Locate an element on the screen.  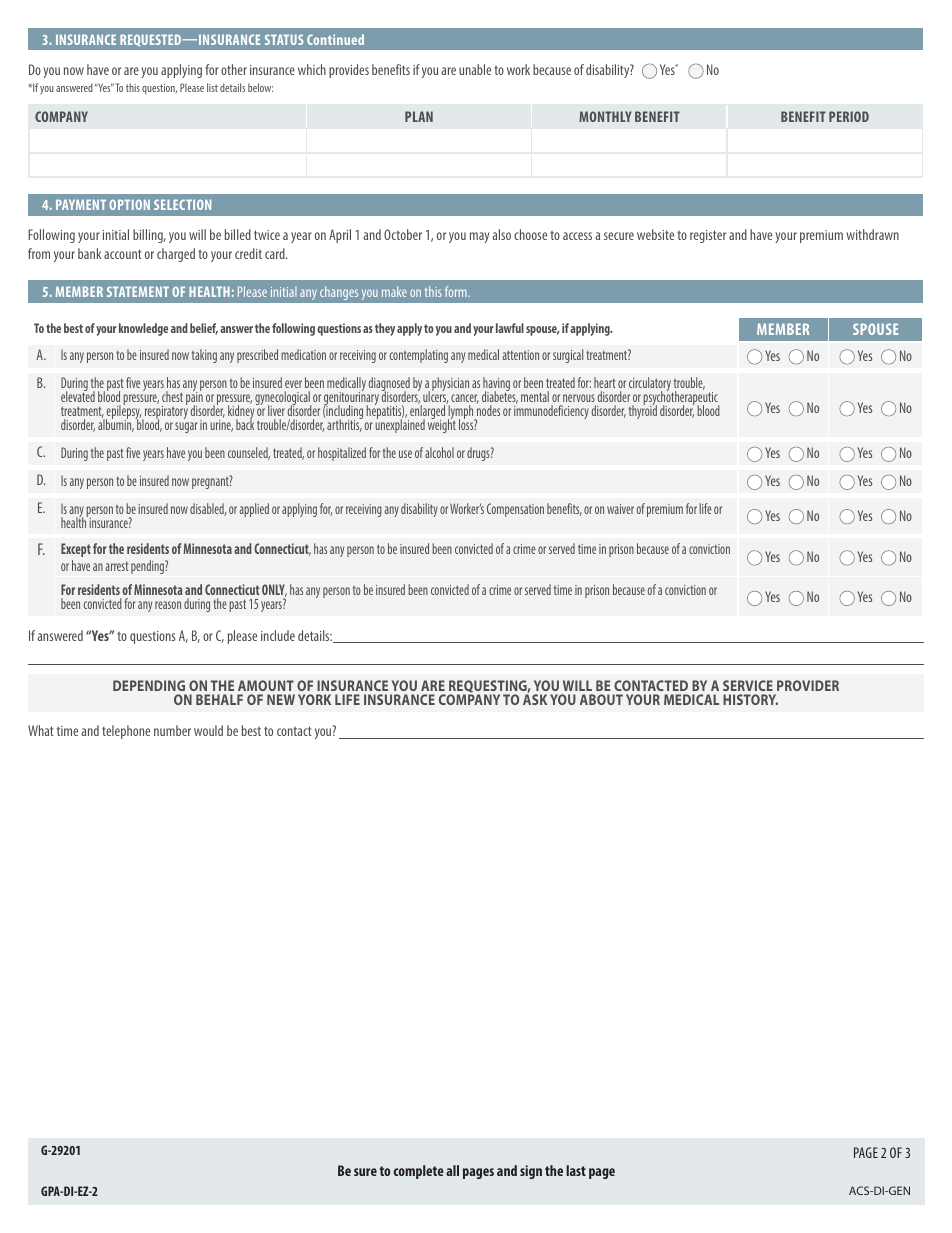
thyroid is located at coordinates (643, 411).
